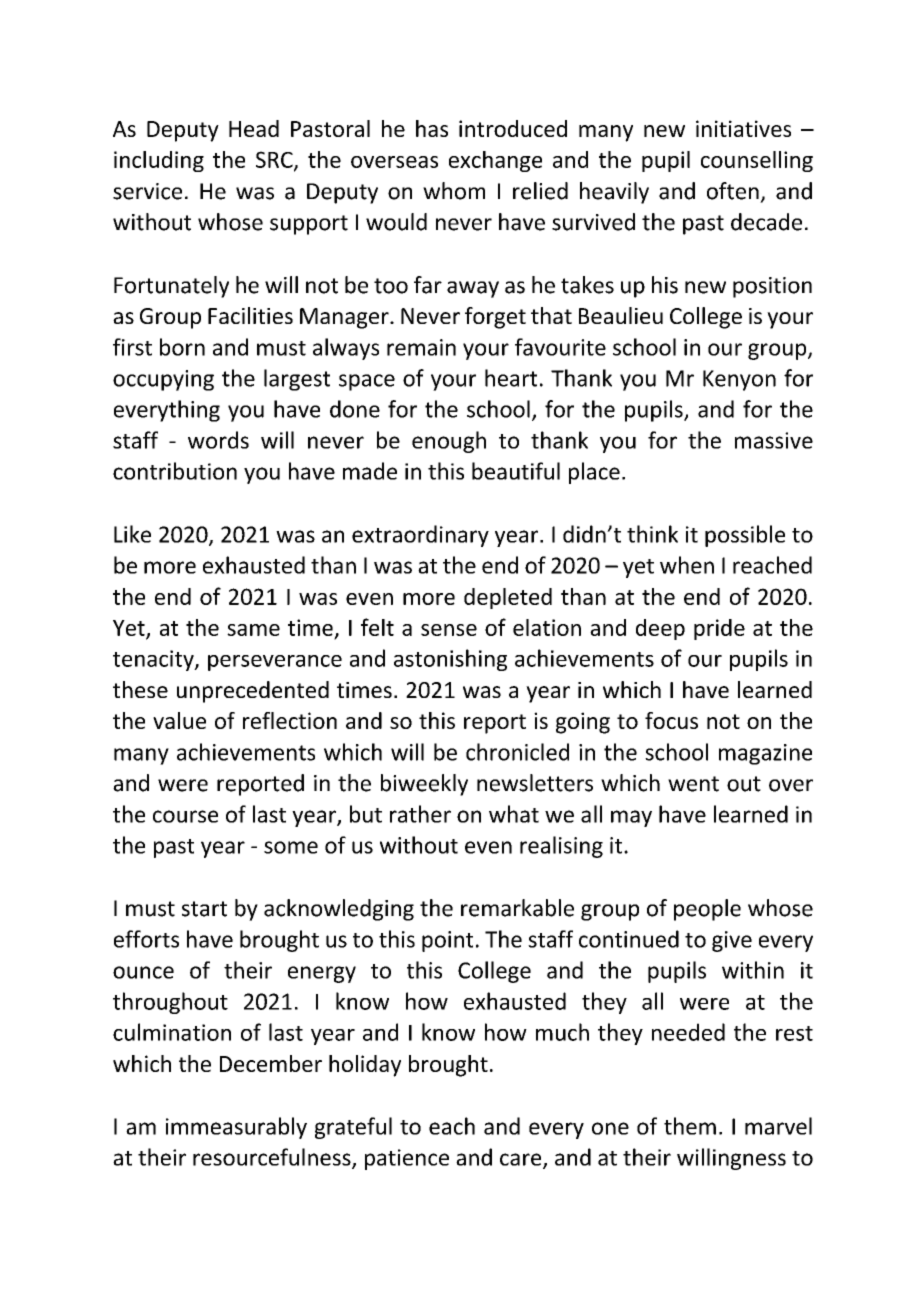  I want to click on born, so click(182, 347).
